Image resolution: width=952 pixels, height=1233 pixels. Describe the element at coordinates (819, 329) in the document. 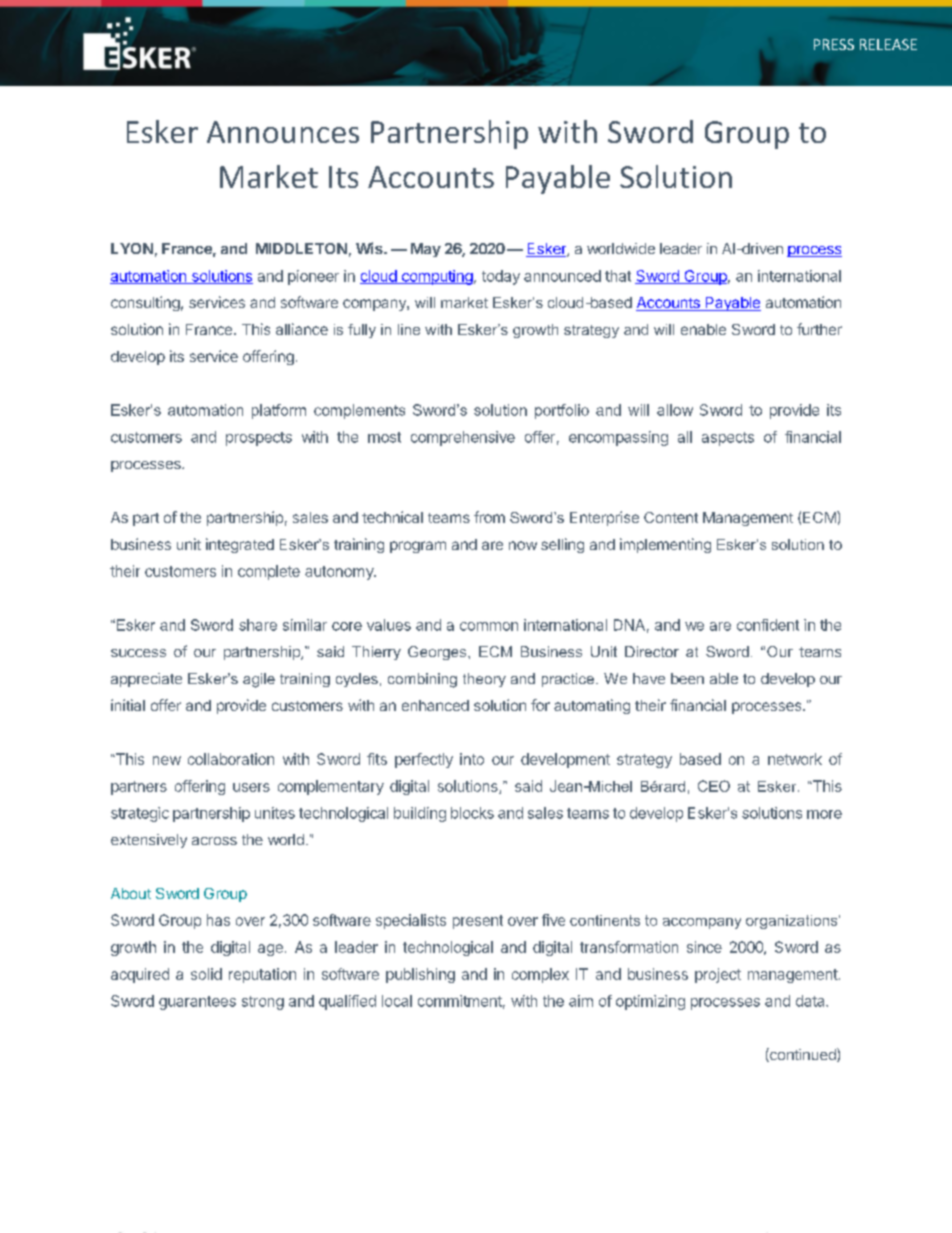

I see `further` at that location.
